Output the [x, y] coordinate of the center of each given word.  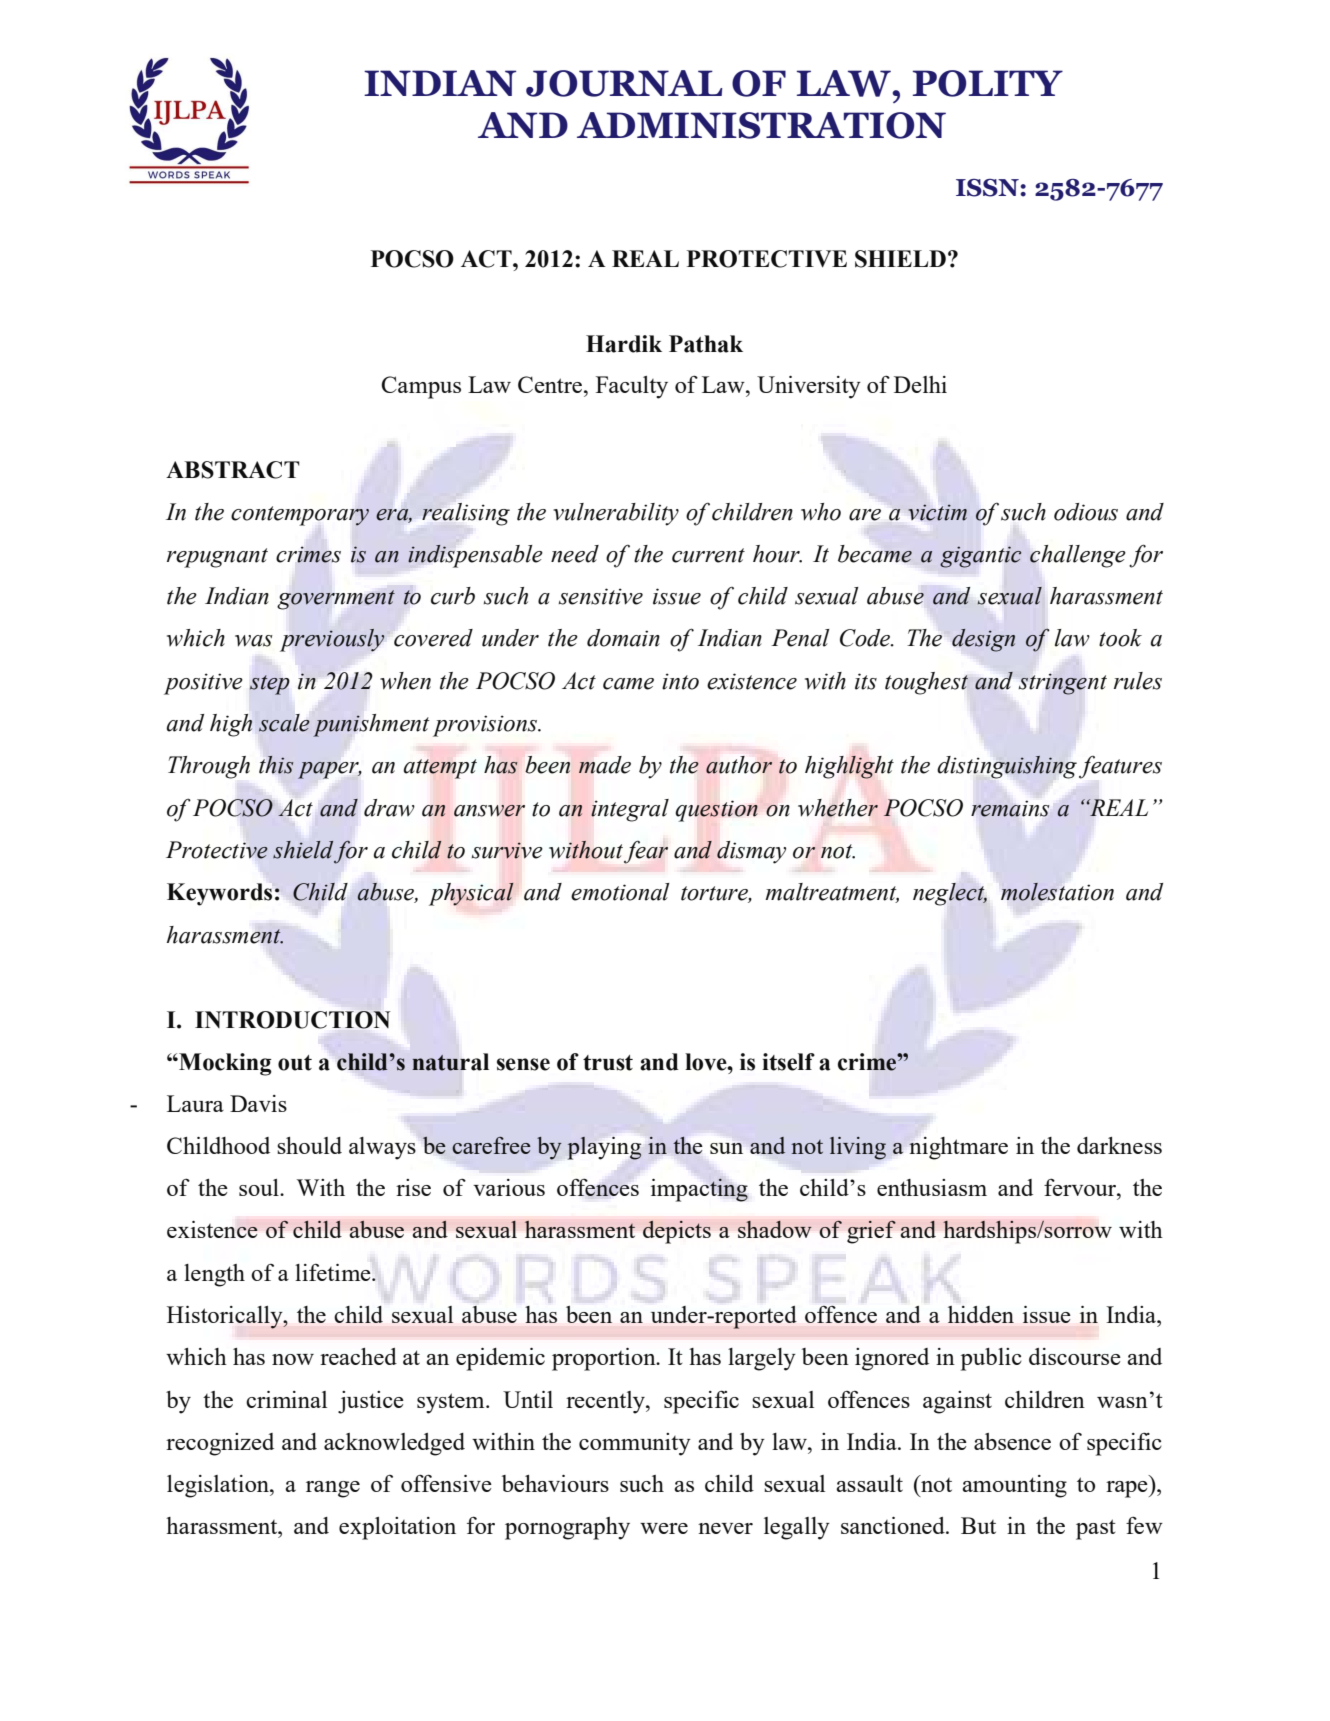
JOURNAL [624, 83]
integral [630, 810]
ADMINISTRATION [761, 125]
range [333, 1489]
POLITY [988, 83]
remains [1010, 809]
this [276, 765]
